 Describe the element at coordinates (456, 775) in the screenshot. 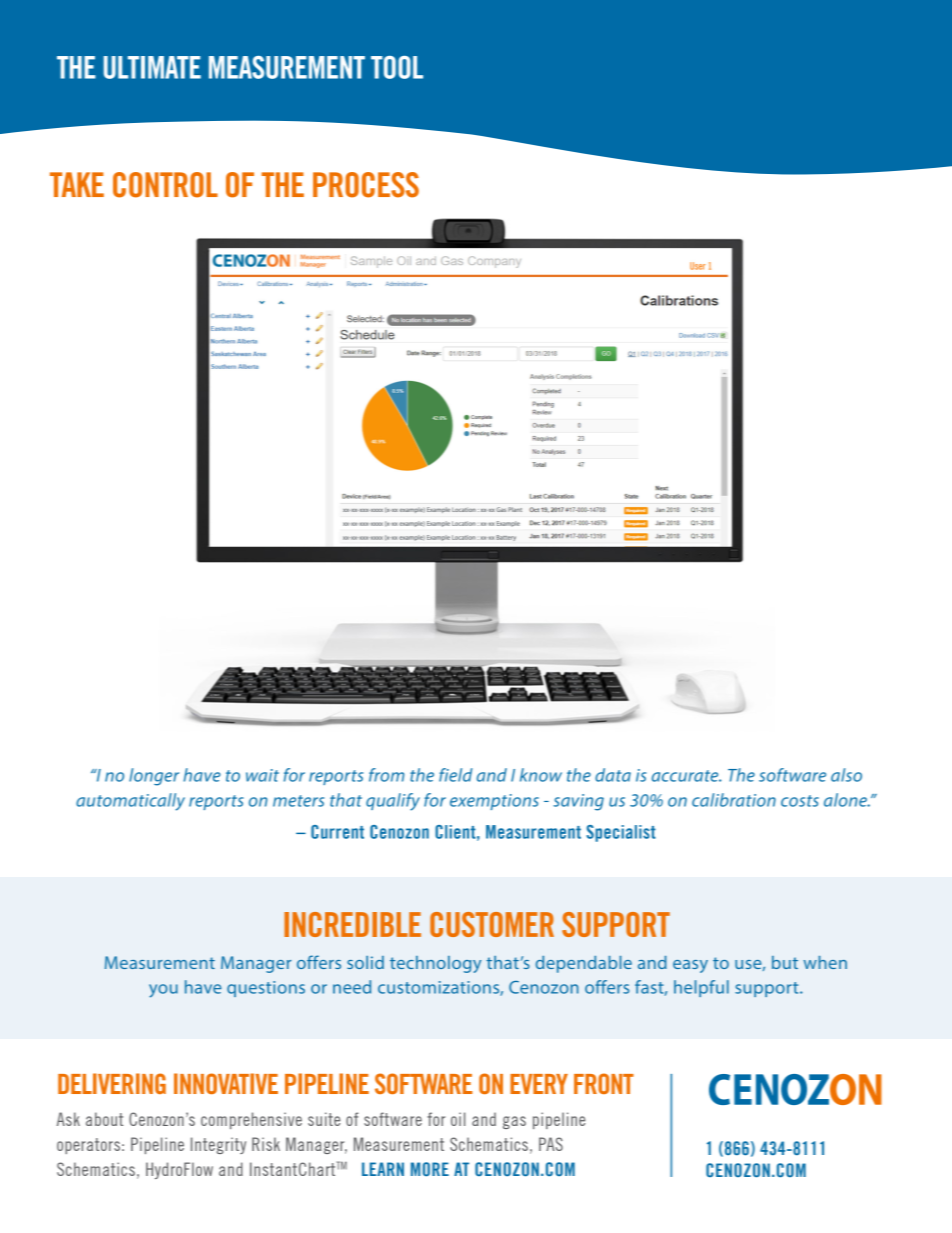

I see `field` at that location.
